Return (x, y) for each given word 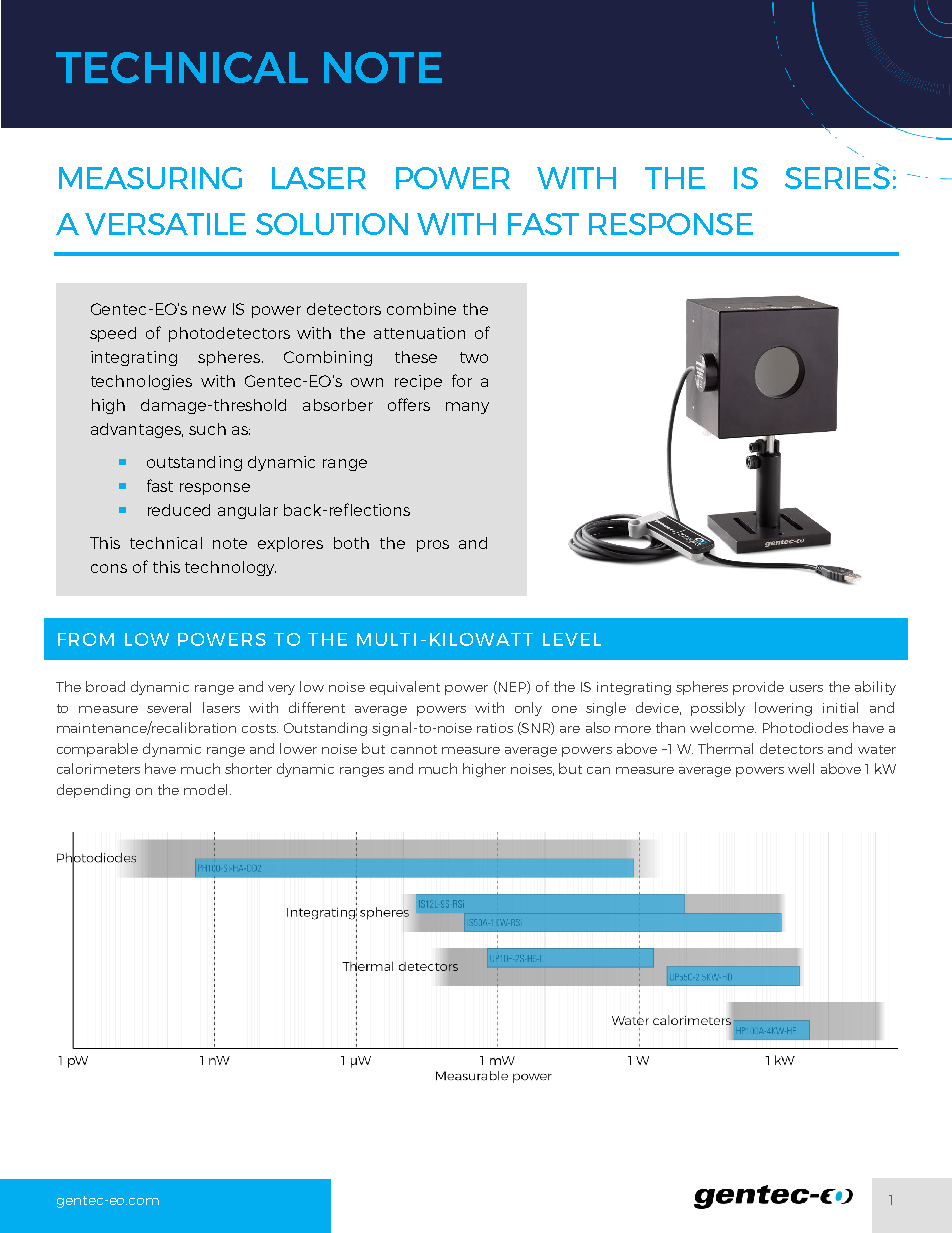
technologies (141, 382)
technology (230, 568)
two (474, 357)
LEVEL (572, 639)
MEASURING (150, 178)
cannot (414, 749)
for (462, 380)
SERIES (837, 177)
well (801, 768)
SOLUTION (332, 224)
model (205, 789)
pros (433, 546)
